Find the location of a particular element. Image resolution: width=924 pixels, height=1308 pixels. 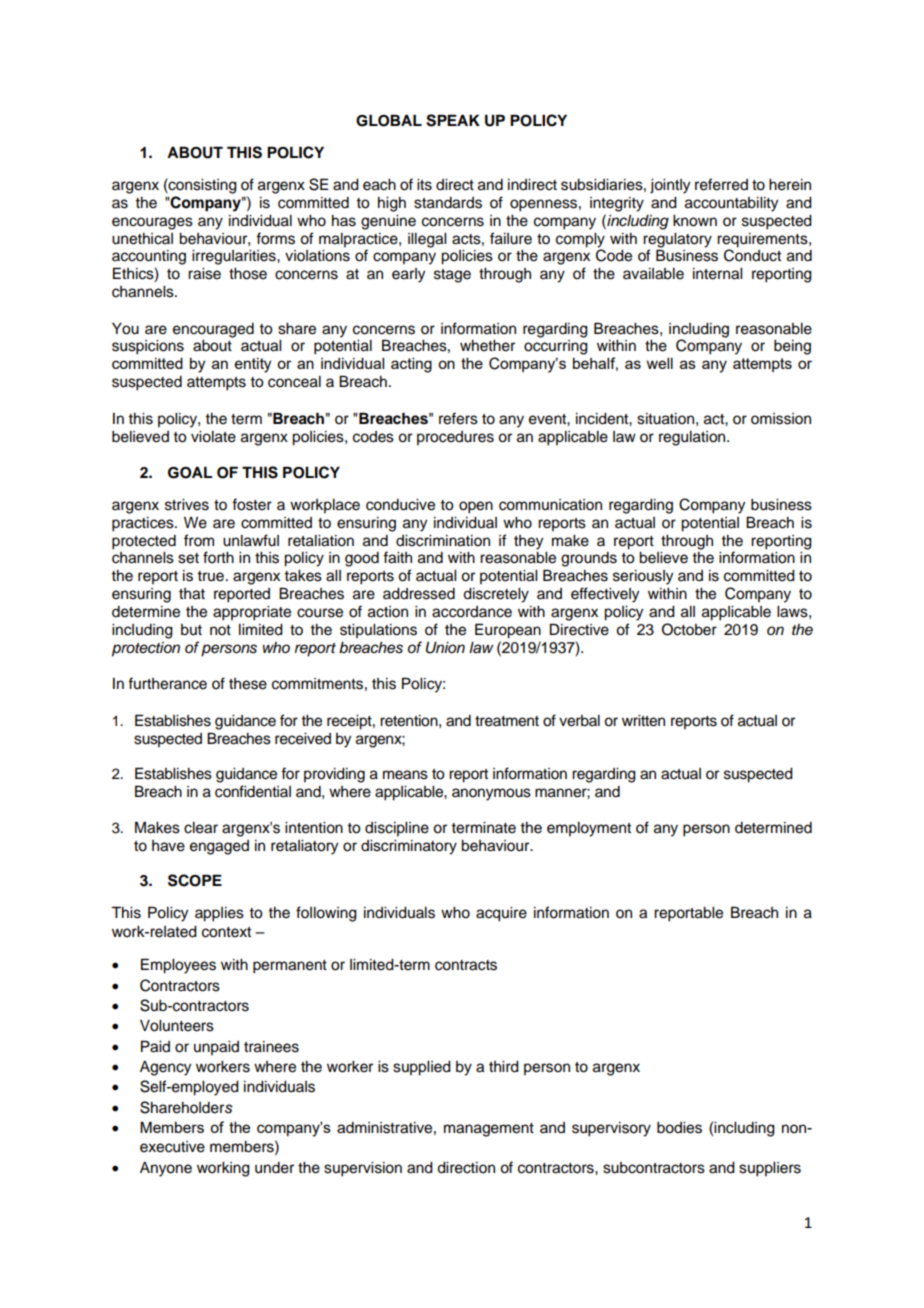

Anyone is located at coordinates (166, 1169).
